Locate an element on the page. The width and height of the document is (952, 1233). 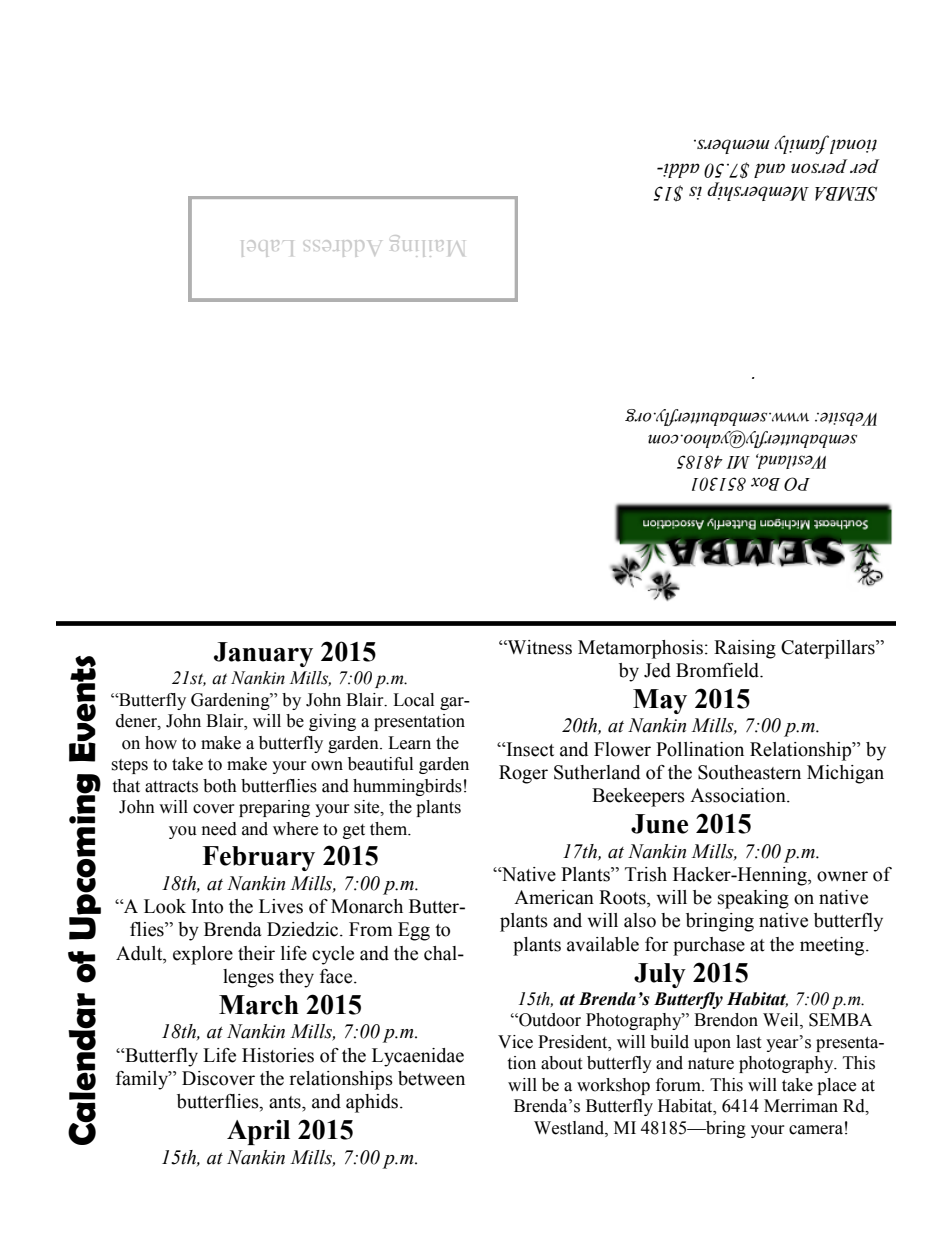
how is located at coordinates (161, 743).
